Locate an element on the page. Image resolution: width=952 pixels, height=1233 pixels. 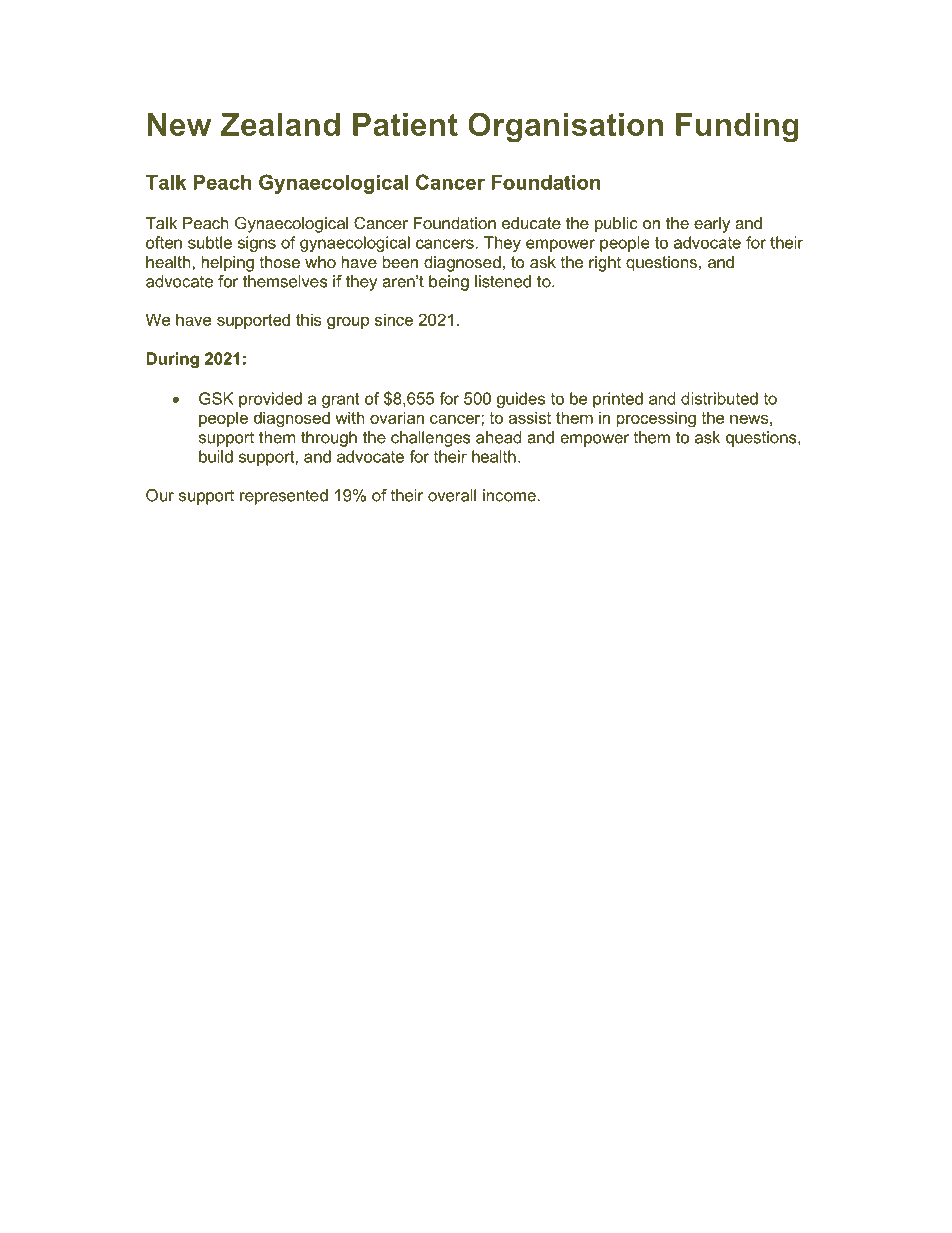
guides is located at coordinates (521, 400).
